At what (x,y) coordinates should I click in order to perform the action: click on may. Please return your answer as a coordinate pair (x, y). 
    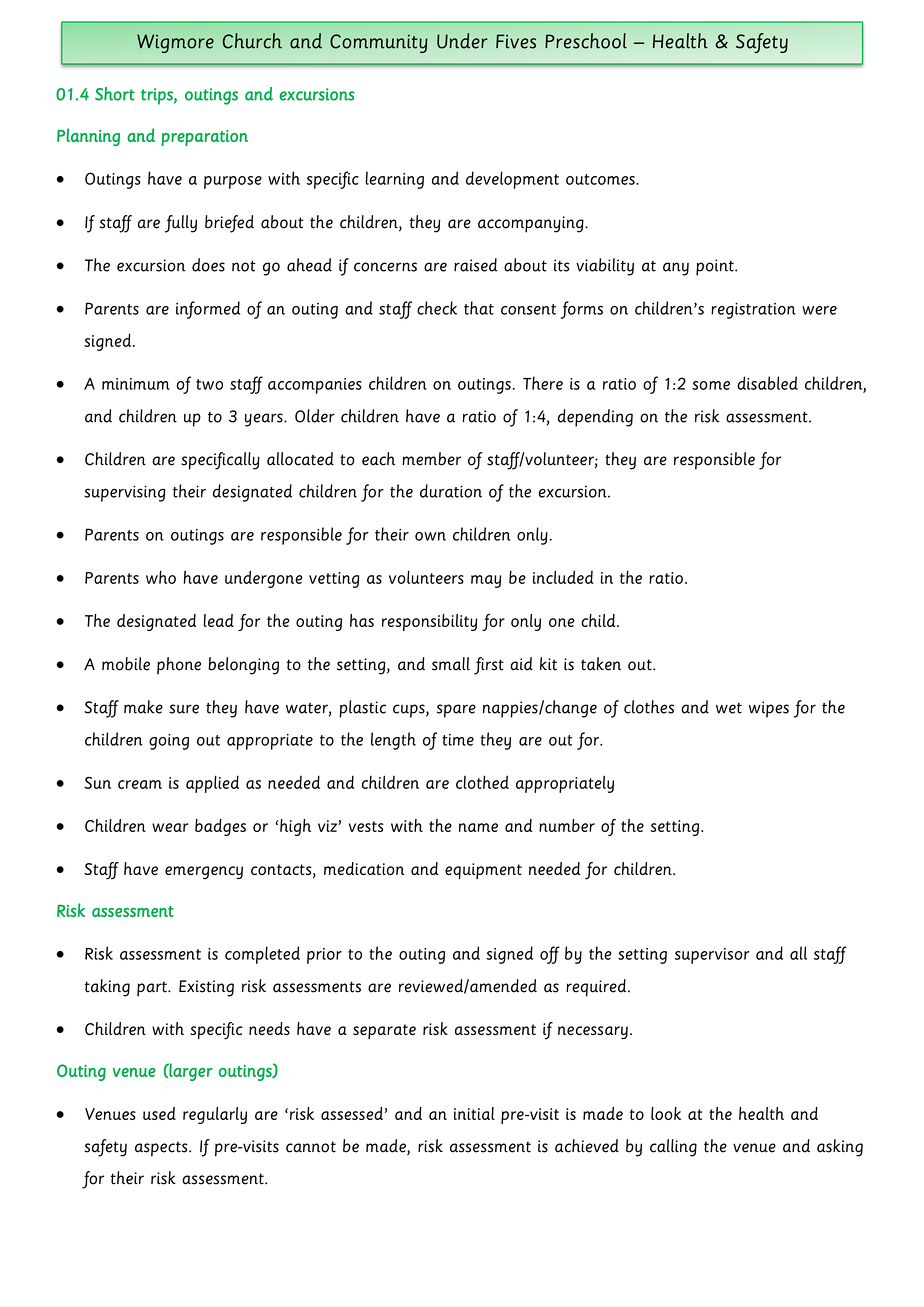
    Looking at the image, I should click on (486, 581).
